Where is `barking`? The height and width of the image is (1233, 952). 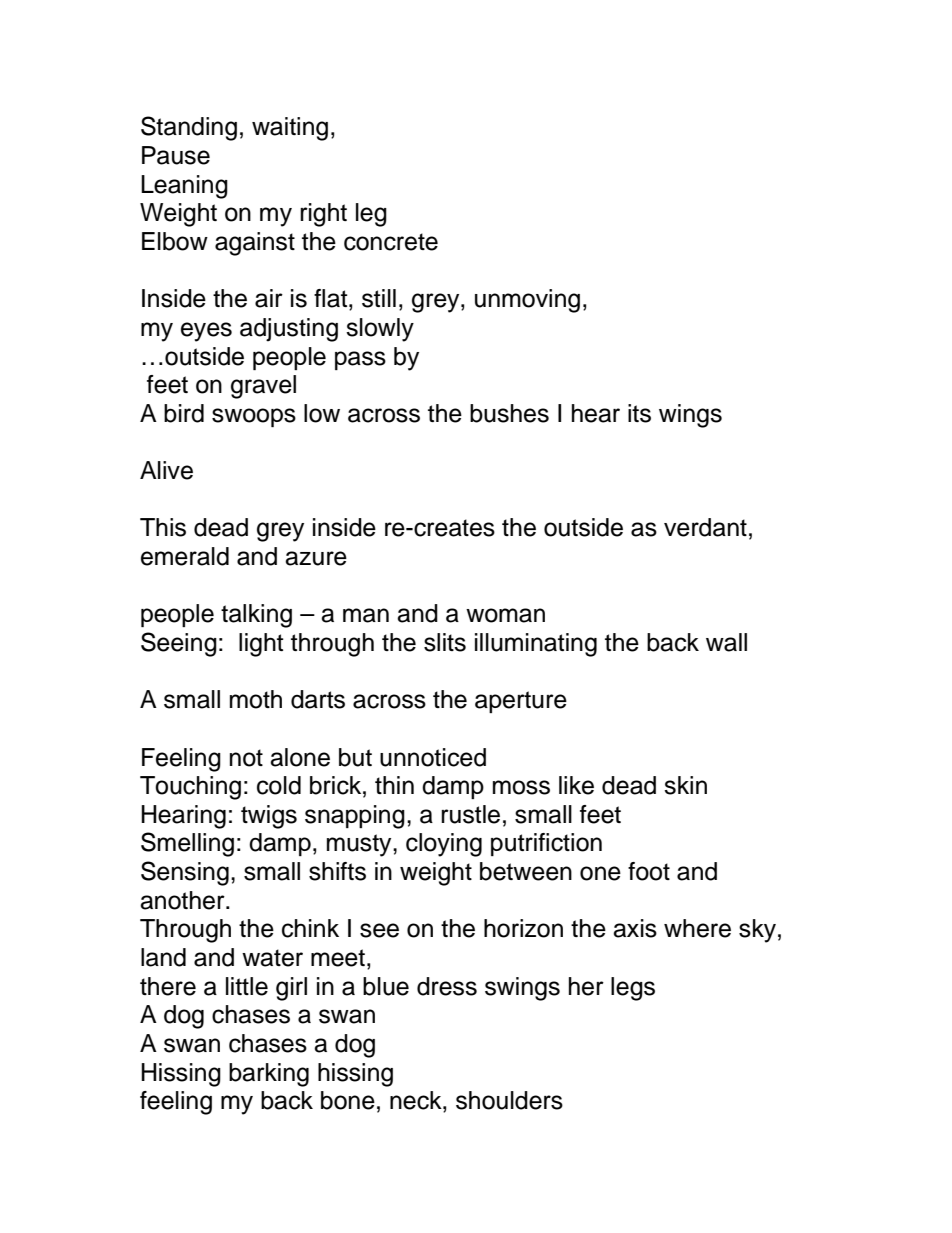
barking is located at coordinates (269, 1075).
